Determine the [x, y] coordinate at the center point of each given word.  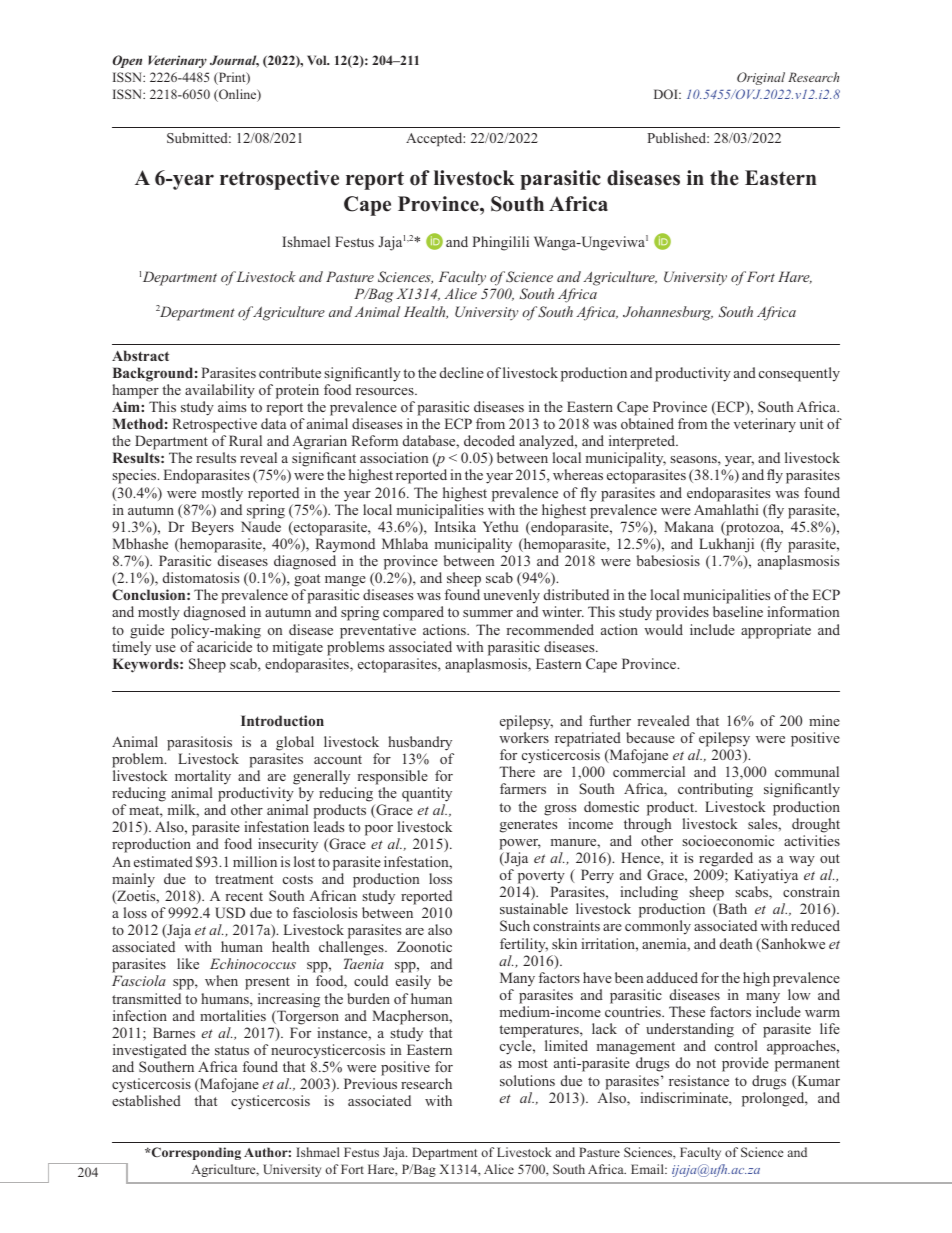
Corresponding [195, 1153]
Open [127, 61]
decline [462, 372]
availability [220, 391]
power [520, 844]
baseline [738, 611]
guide [147, 631]
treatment [244, 879]
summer [488, 613]
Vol [318, 60]
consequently [799, 374]
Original [761, 78]
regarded [726, 859]
